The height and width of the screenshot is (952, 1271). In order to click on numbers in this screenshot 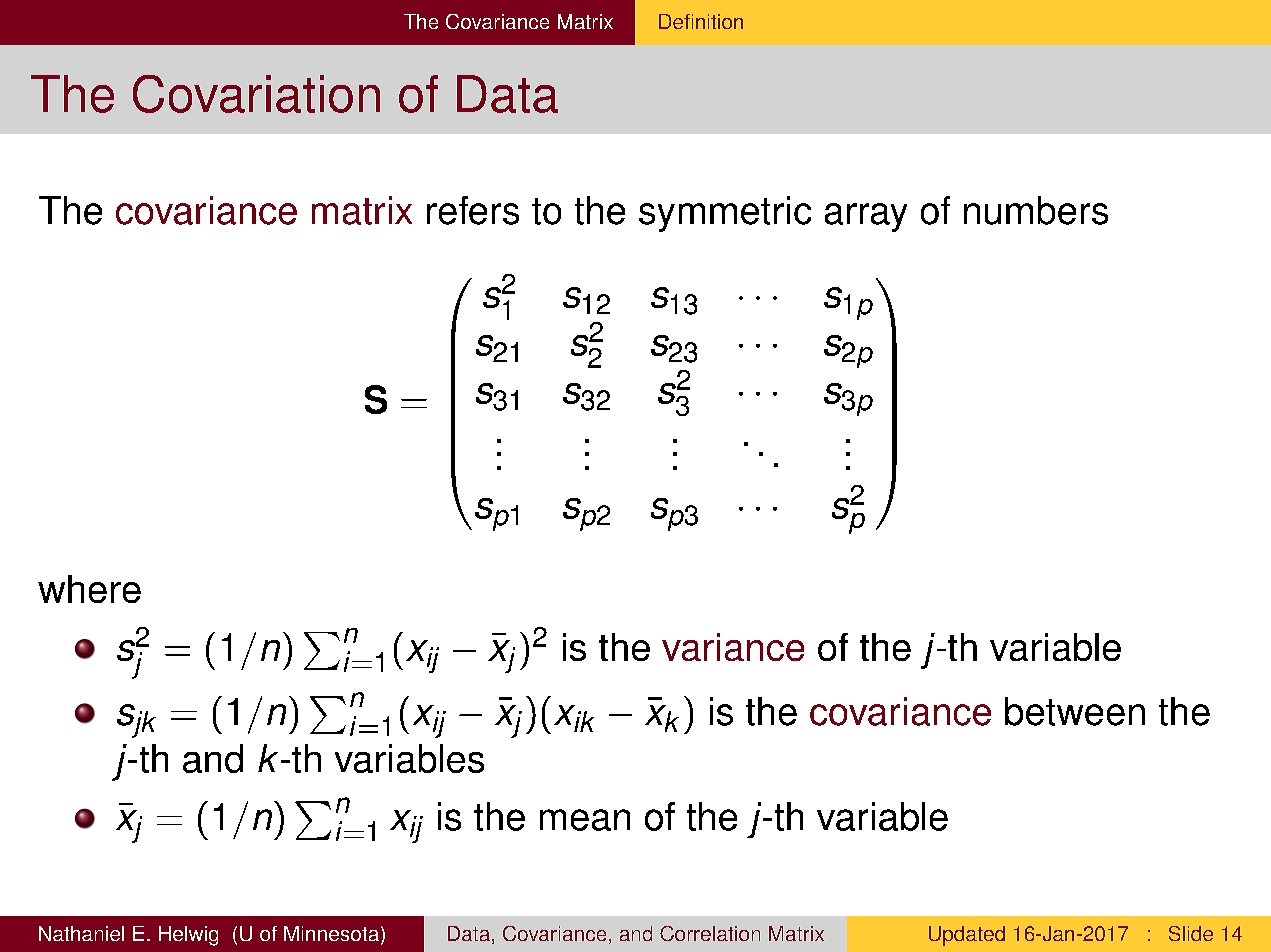, I will do `click(1036, 210)`.
